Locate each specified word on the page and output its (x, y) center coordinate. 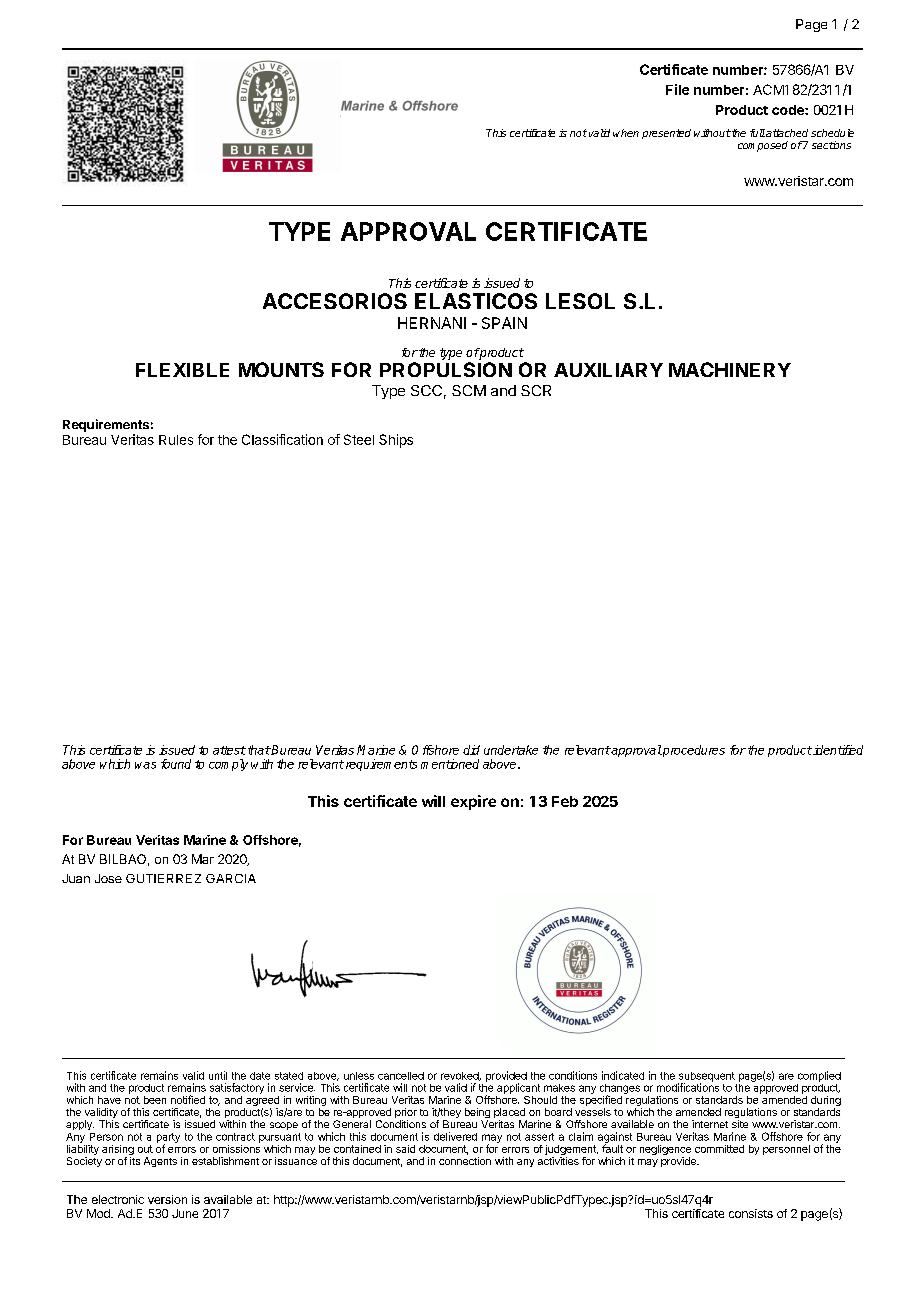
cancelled (401, 1076)
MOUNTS (281, 369)
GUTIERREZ (163, 878)
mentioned (450, 764)
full (757, 133)
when (626, 133)
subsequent (706, 1078)
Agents (160, 1162)
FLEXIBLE (182, 370)
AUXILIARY (608, 370)
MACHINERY (730, 369)
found (176, 764)
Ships (396, 441)
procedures (693, 751)
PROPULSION (446, 369)
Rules (176, 440)
